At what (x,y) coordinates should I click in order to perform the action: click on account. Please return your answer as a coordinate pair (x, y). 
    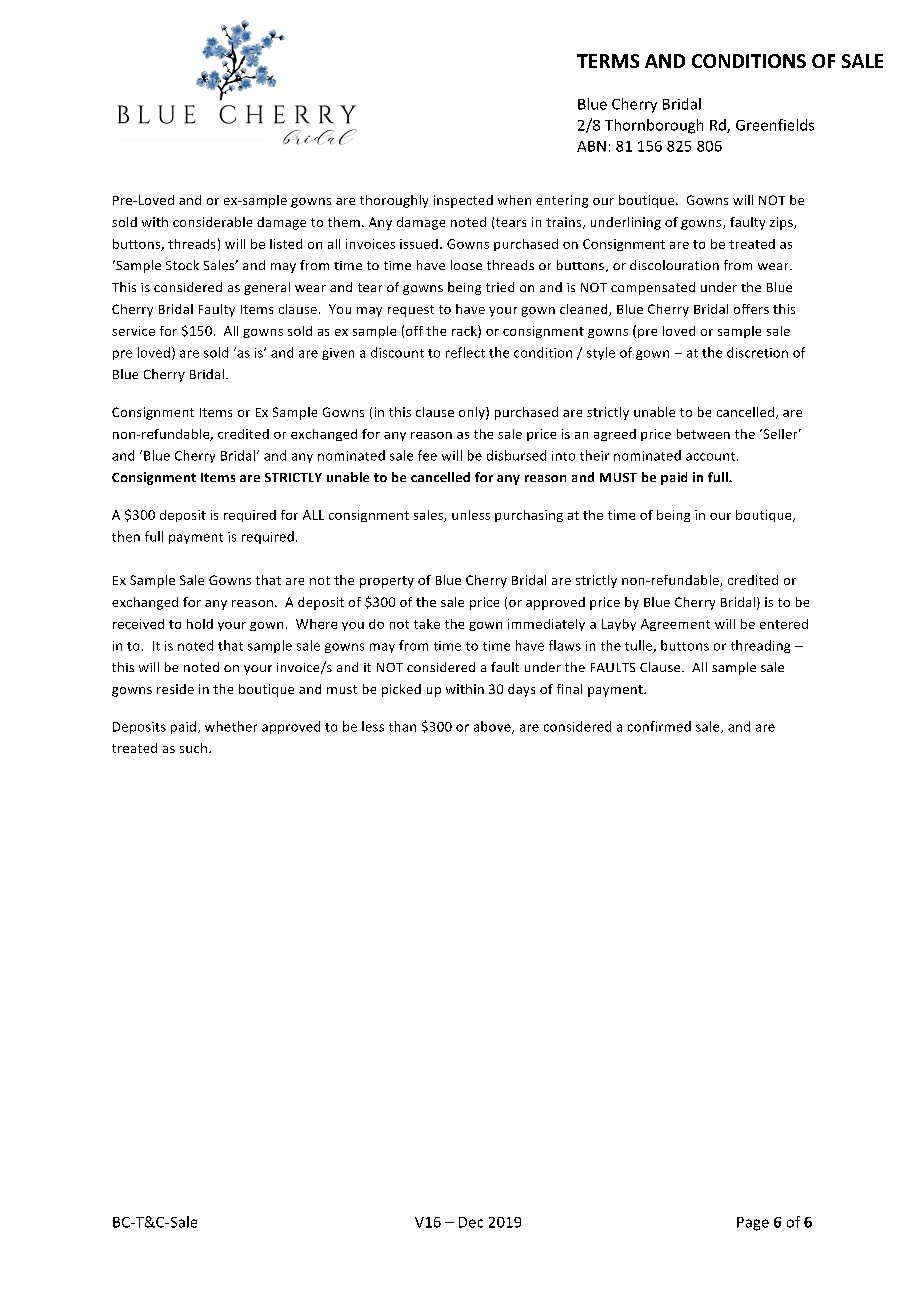
    Looking at the image, I should click on (712, 456).
